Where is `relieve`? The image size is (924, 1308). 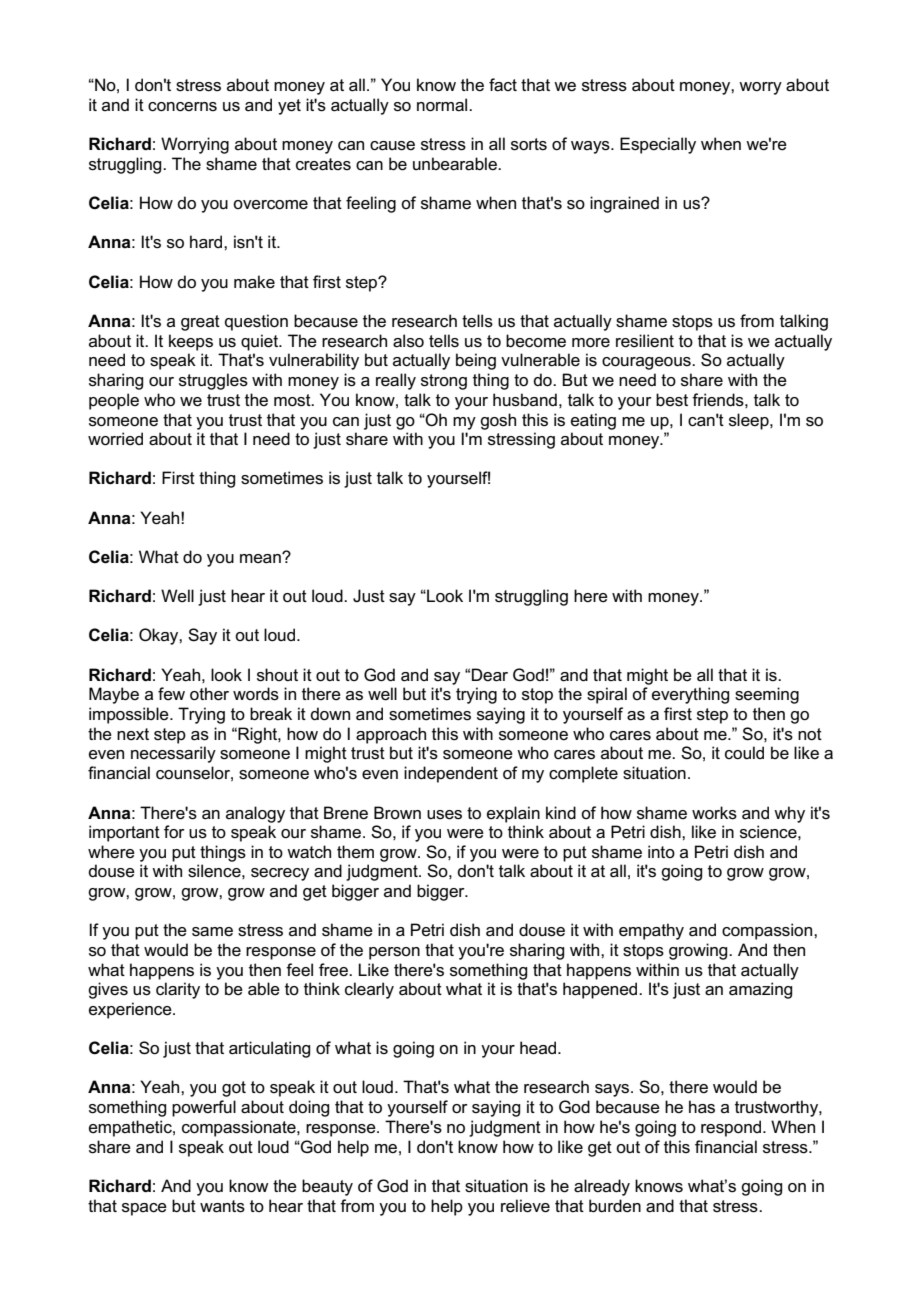
relieve is located at coordinates (525, 1206).
